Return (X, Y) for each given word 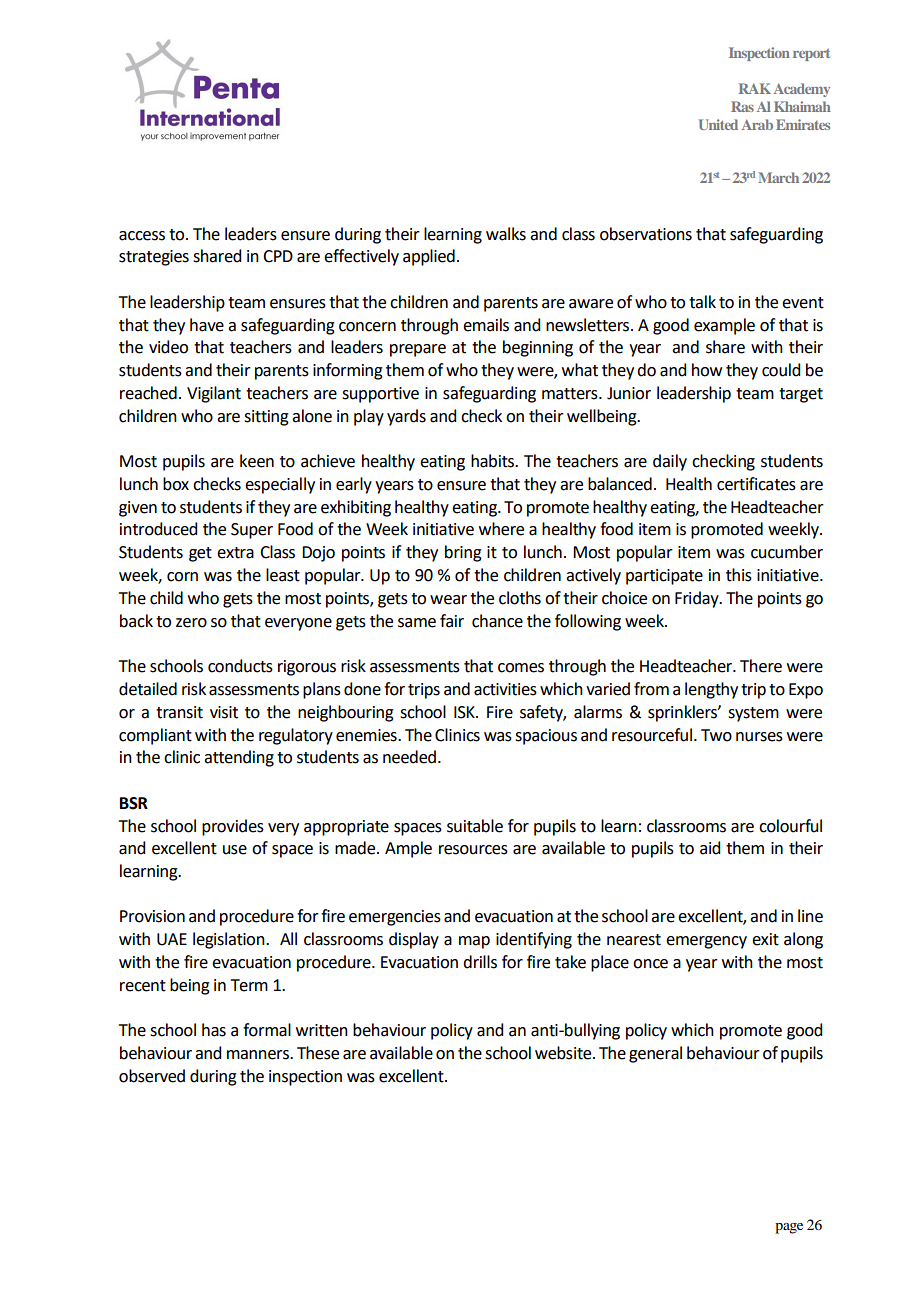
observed (152, 1076)
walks (506, 234)
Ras (742, 106)
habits (493, 461)
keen (257, 461)
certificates (756, 484)
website (564, 1053)
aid (710, 848)
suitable (475, 826)
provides (233, 827)
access (142, 236)
